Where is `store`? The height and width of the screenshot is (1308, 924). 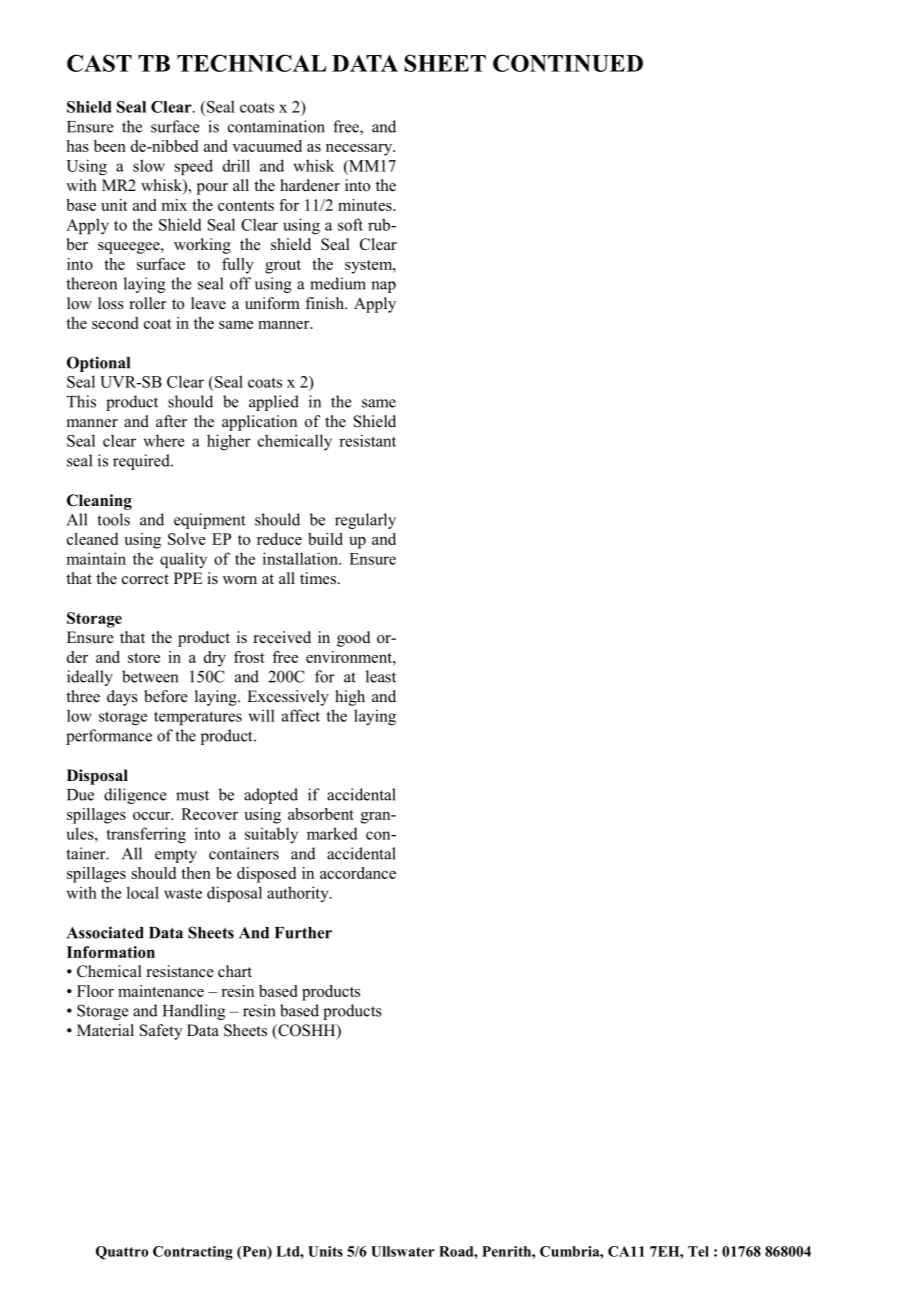 store is located at coordinates (144, 658).
